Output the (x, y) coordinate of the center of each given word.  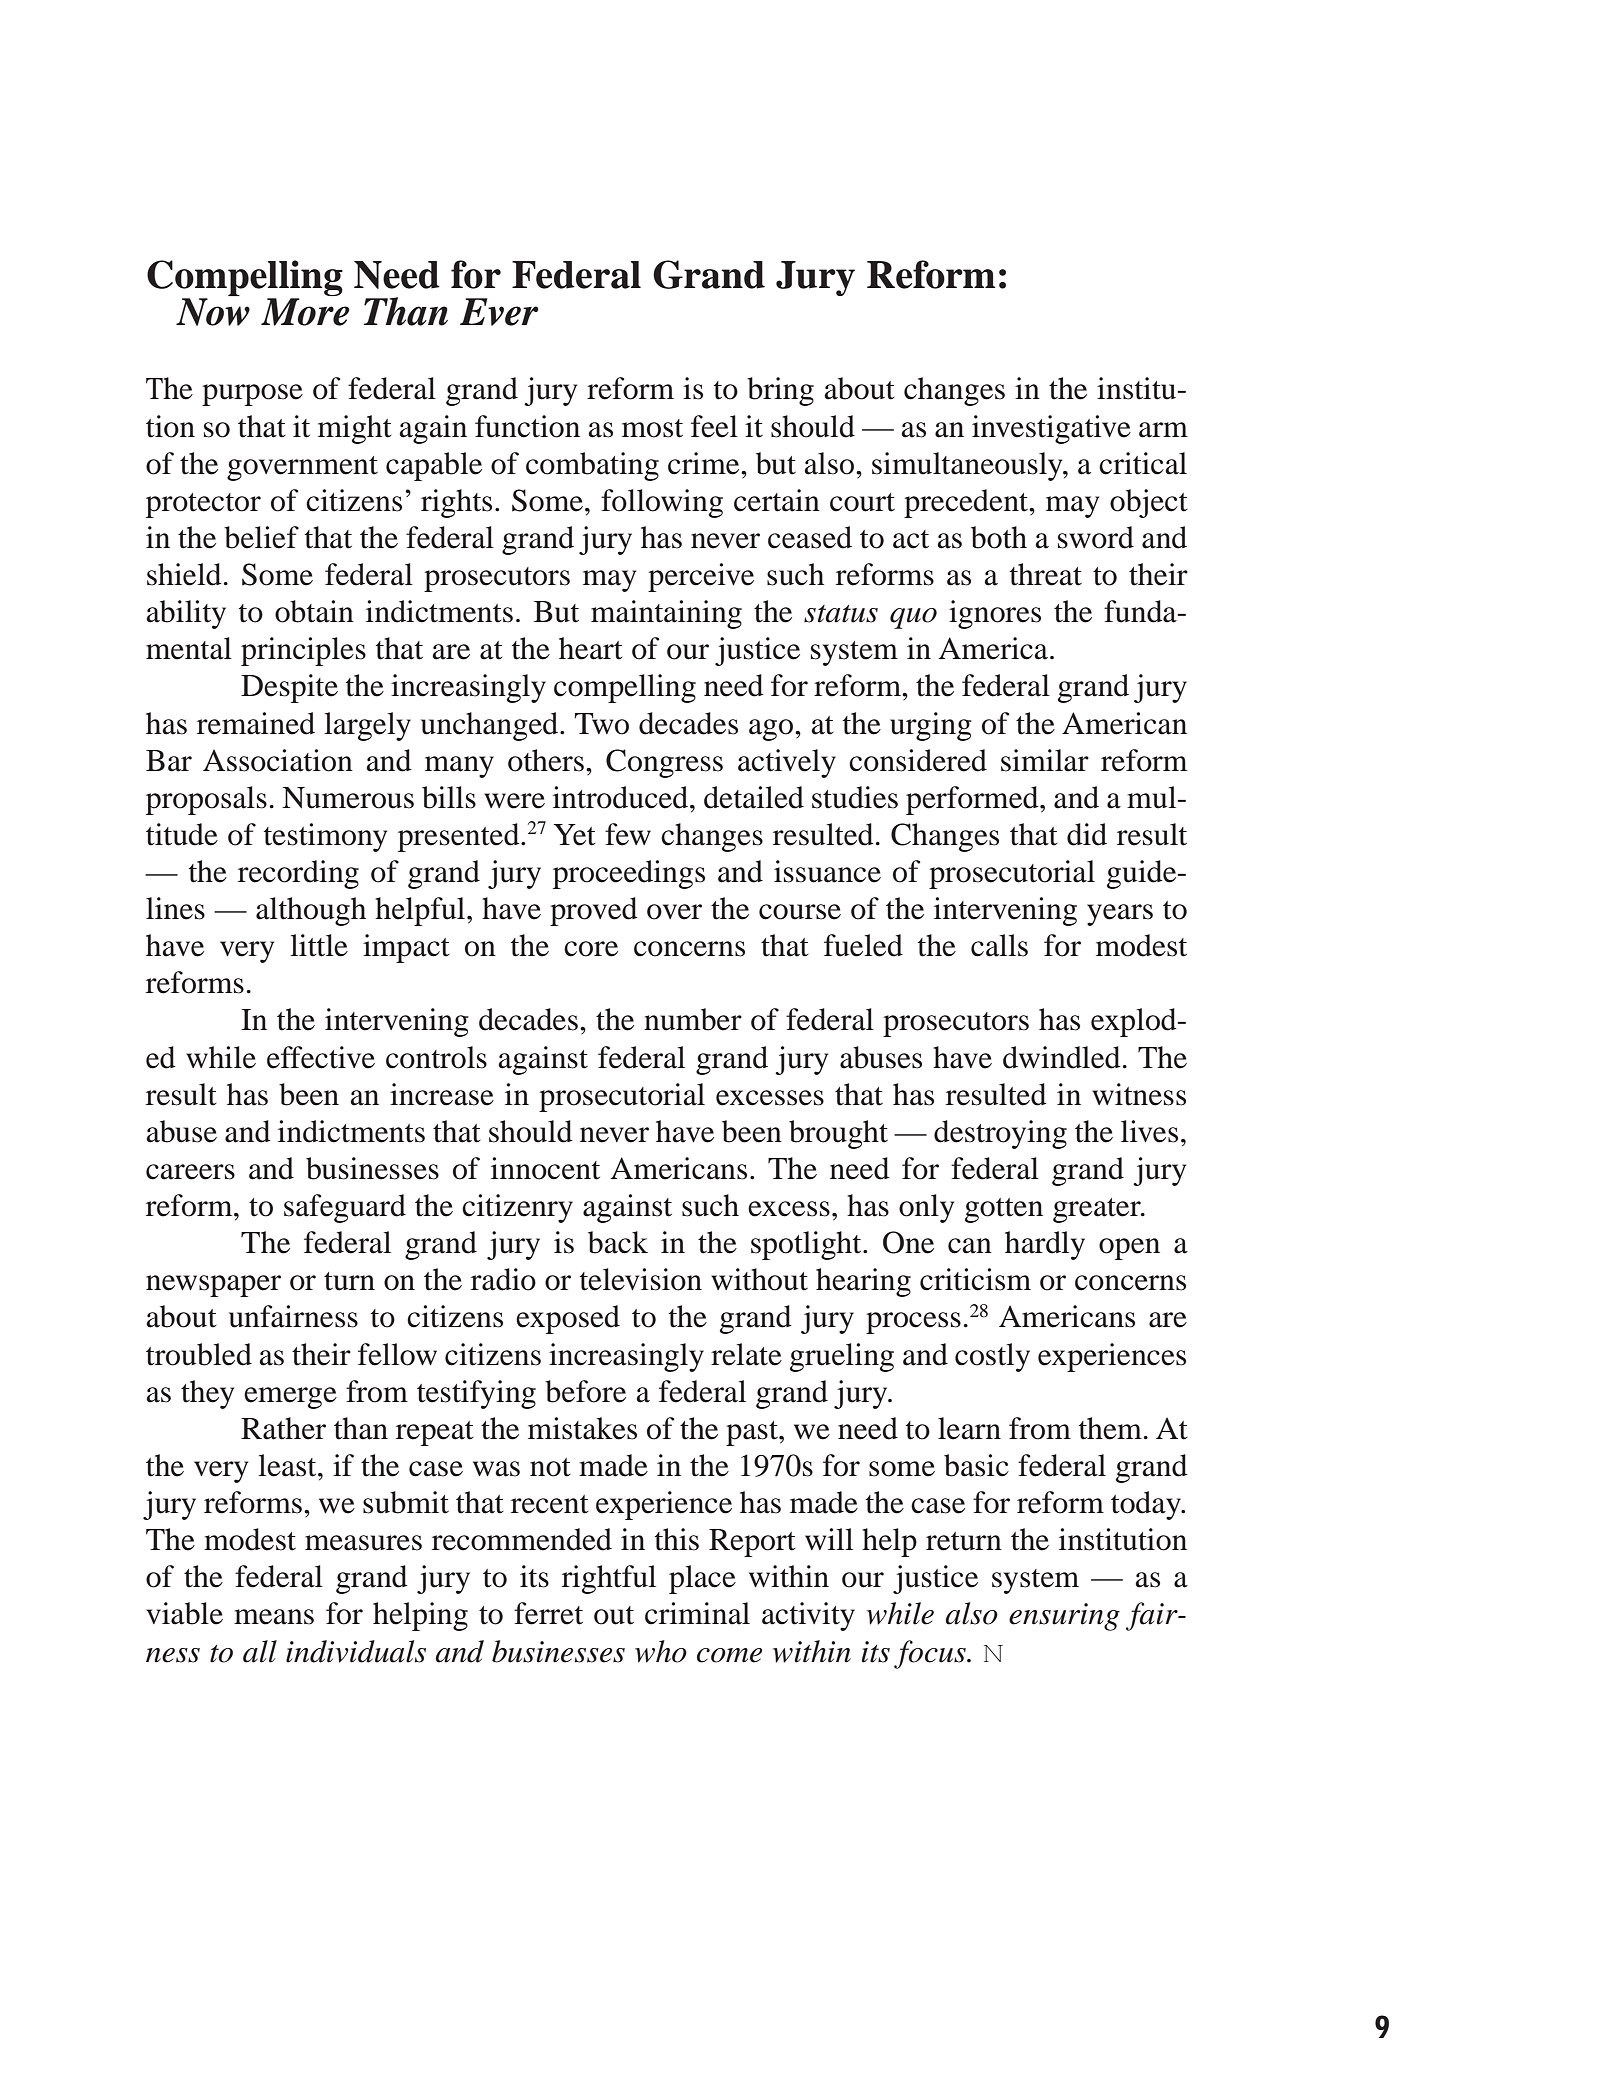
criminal (697, 1613)
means (274, 1617)
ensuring (1064, 1617)
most (652, 428)
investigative (1051, 429)
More (305, 312)
